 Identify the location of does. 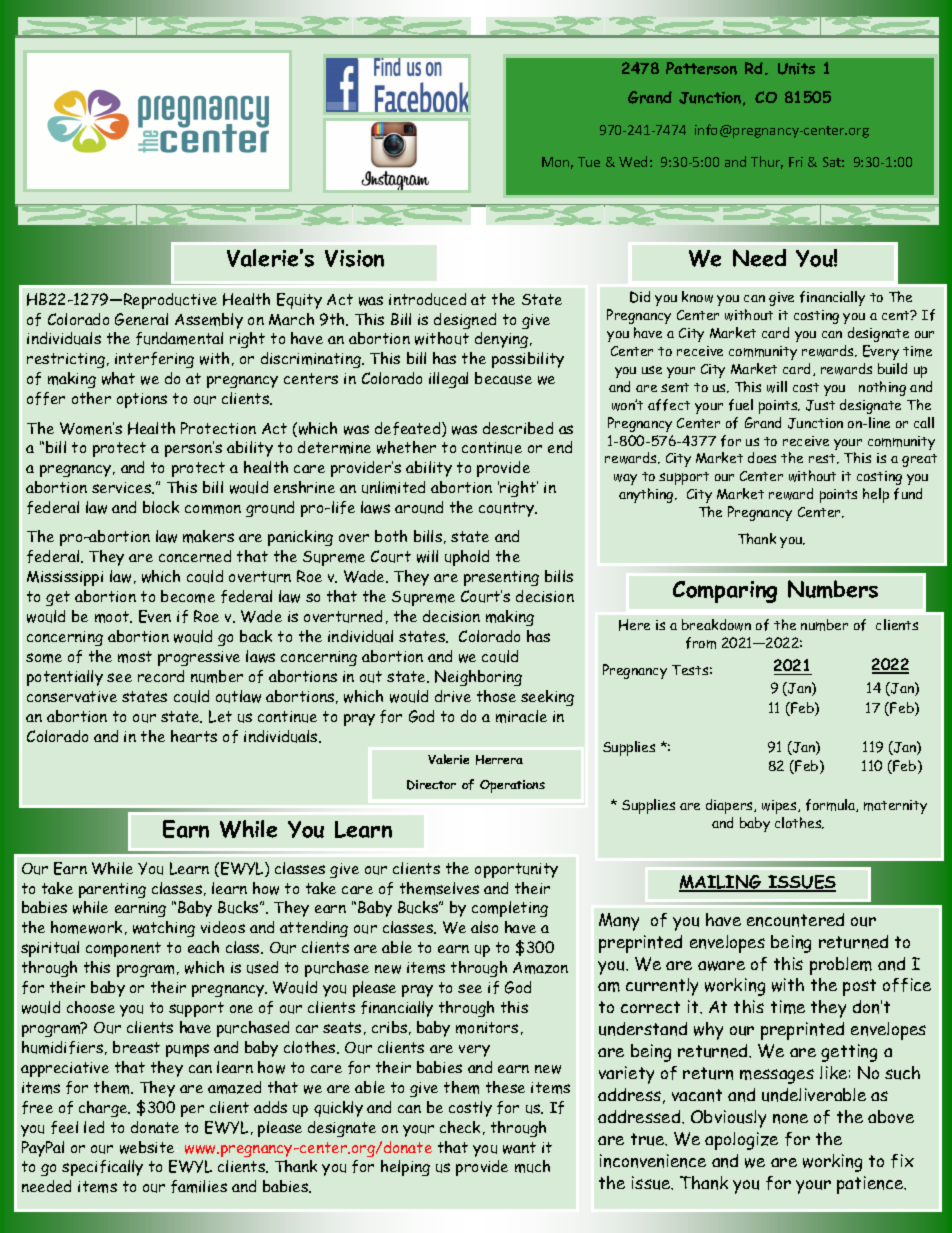
(762, 457).
